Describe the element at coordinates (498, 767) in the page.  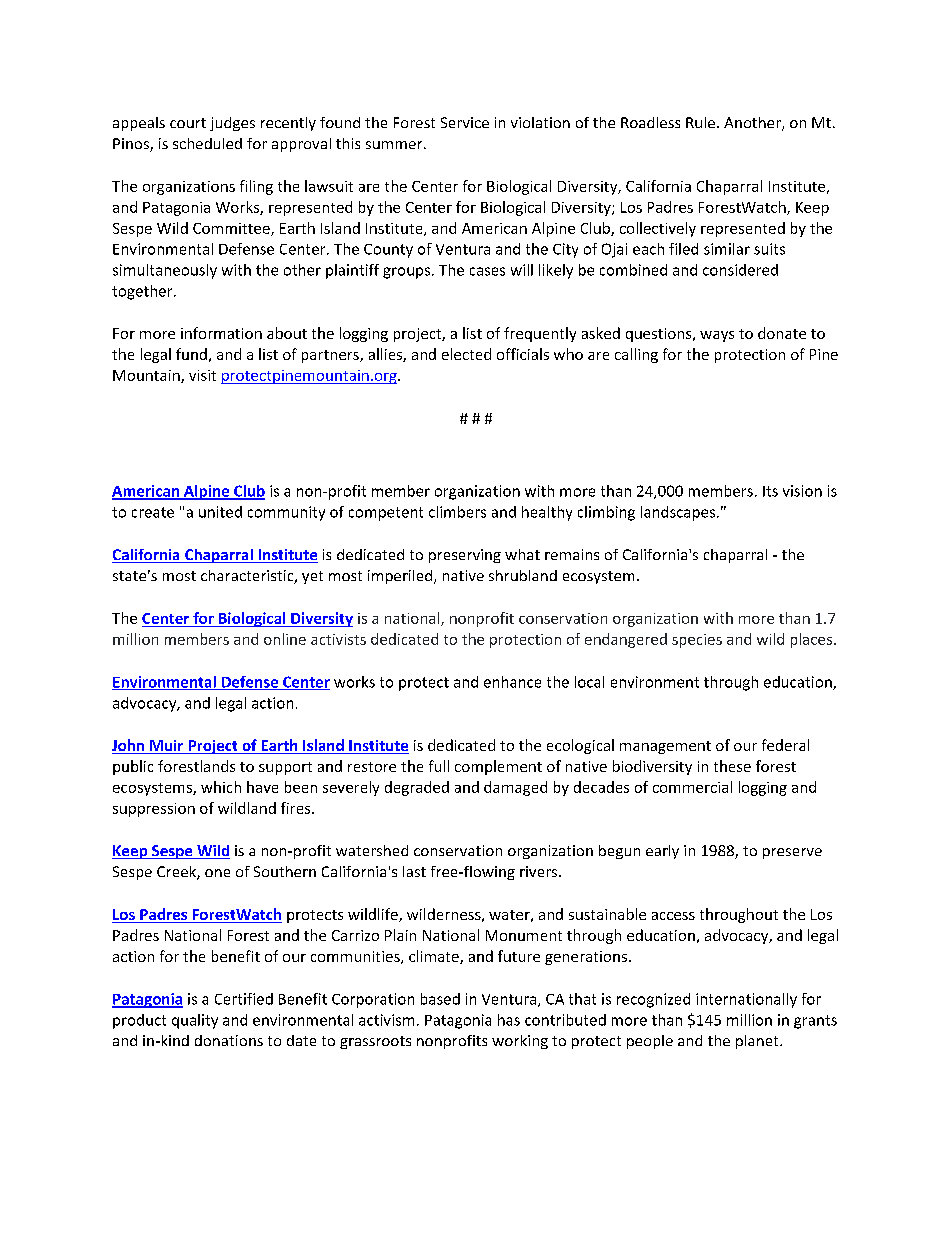
I see `complement` at that location.
